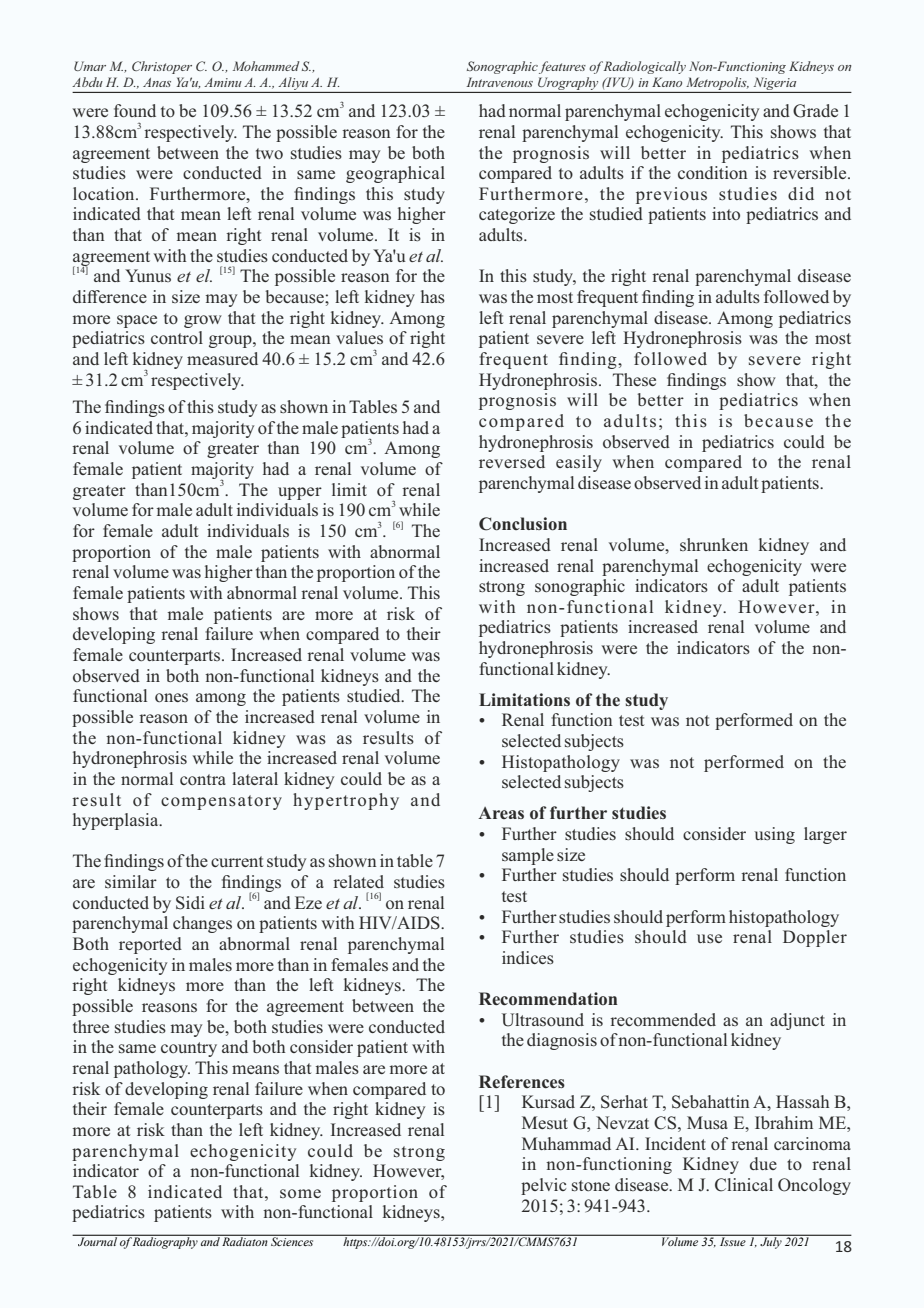 This document has width=924, height=1308. Describe the element at coordinates (523, 524) in the document. I see `Conclusion` at that location.
